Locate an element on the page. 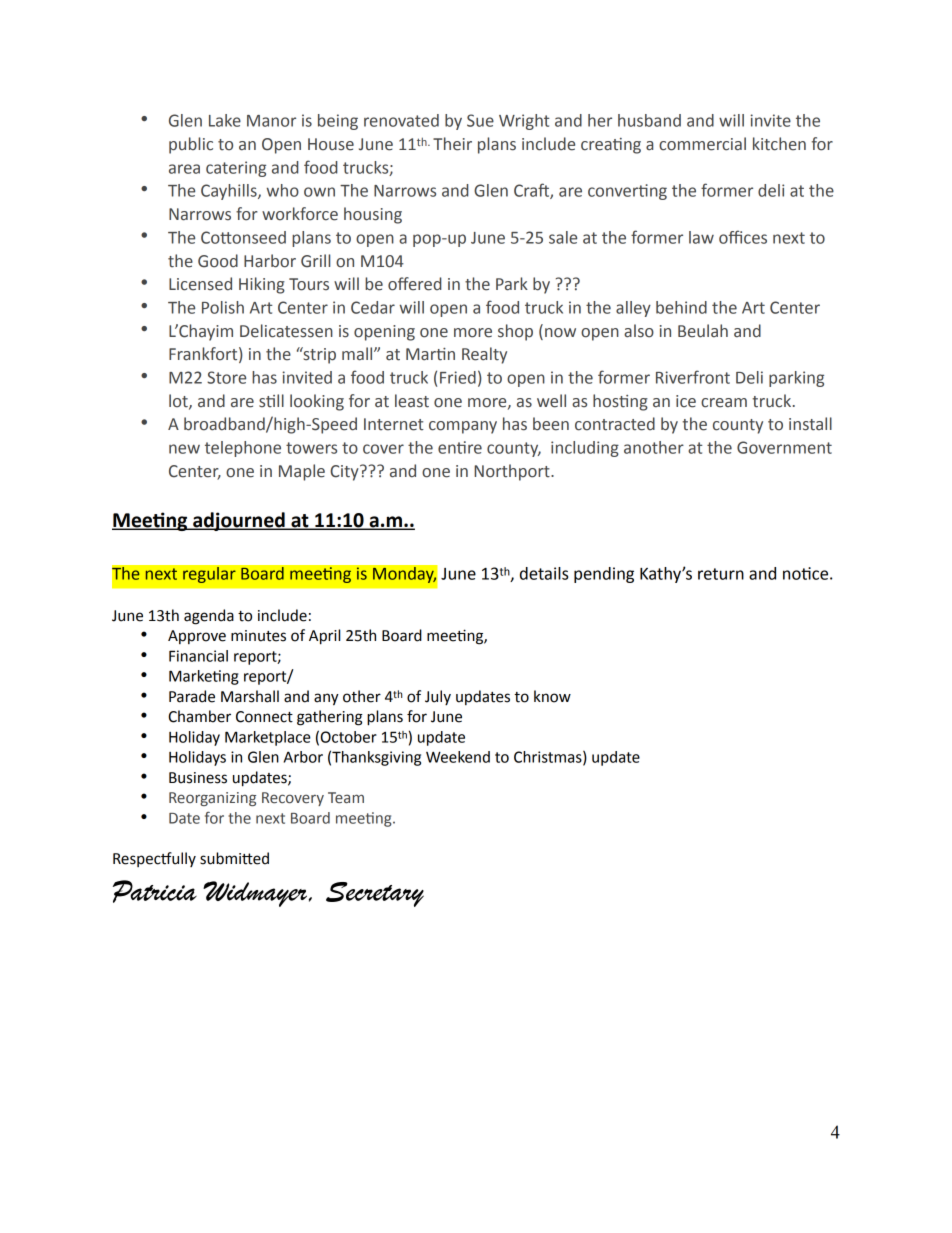 The height and width of the document is (1233, 952). Connect is located at coordinates (264, 717).
